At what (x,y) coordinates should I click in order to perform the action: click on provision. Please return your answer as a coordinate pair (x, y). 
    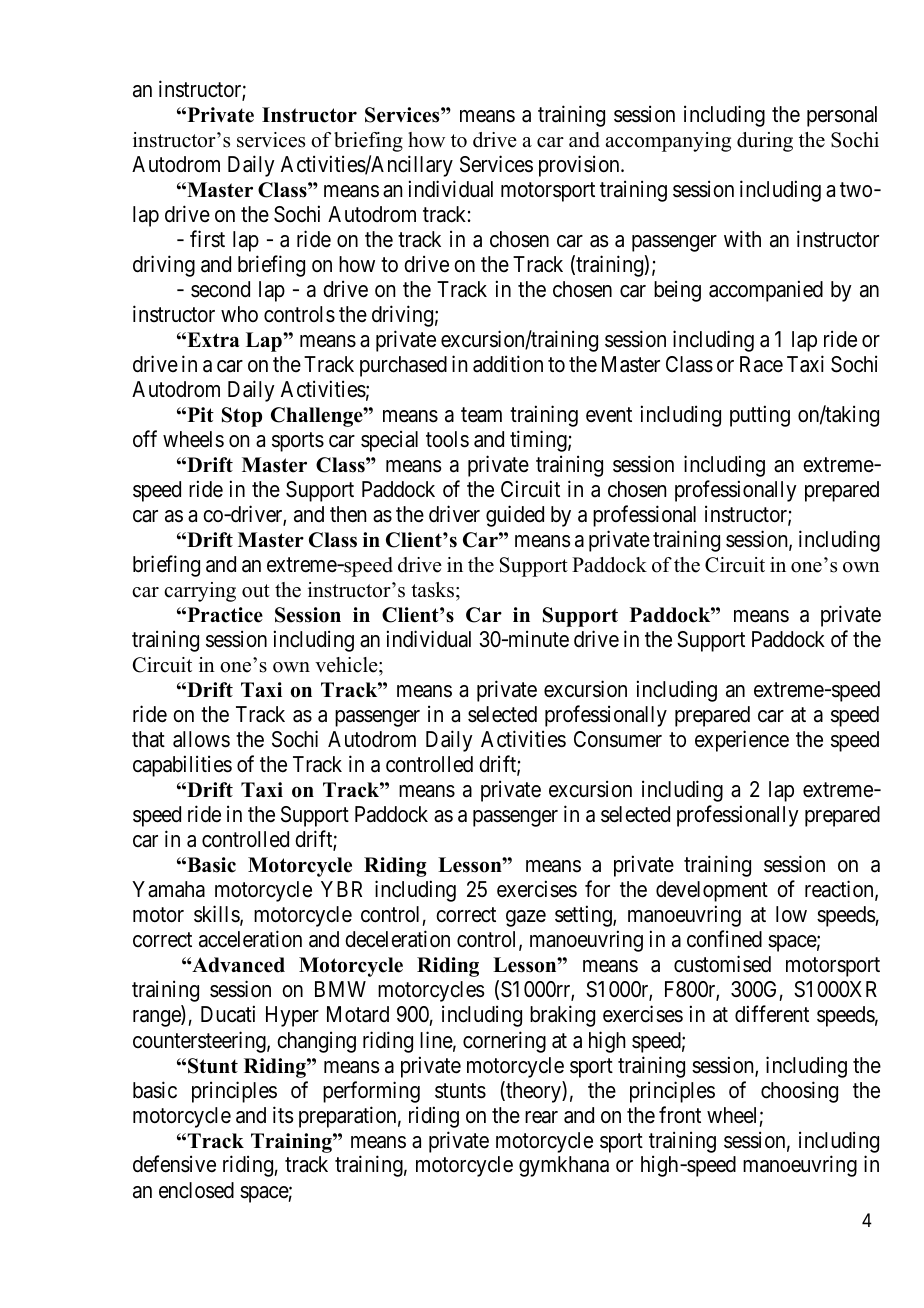
    Looking at the image, I should click on (580, 166).
